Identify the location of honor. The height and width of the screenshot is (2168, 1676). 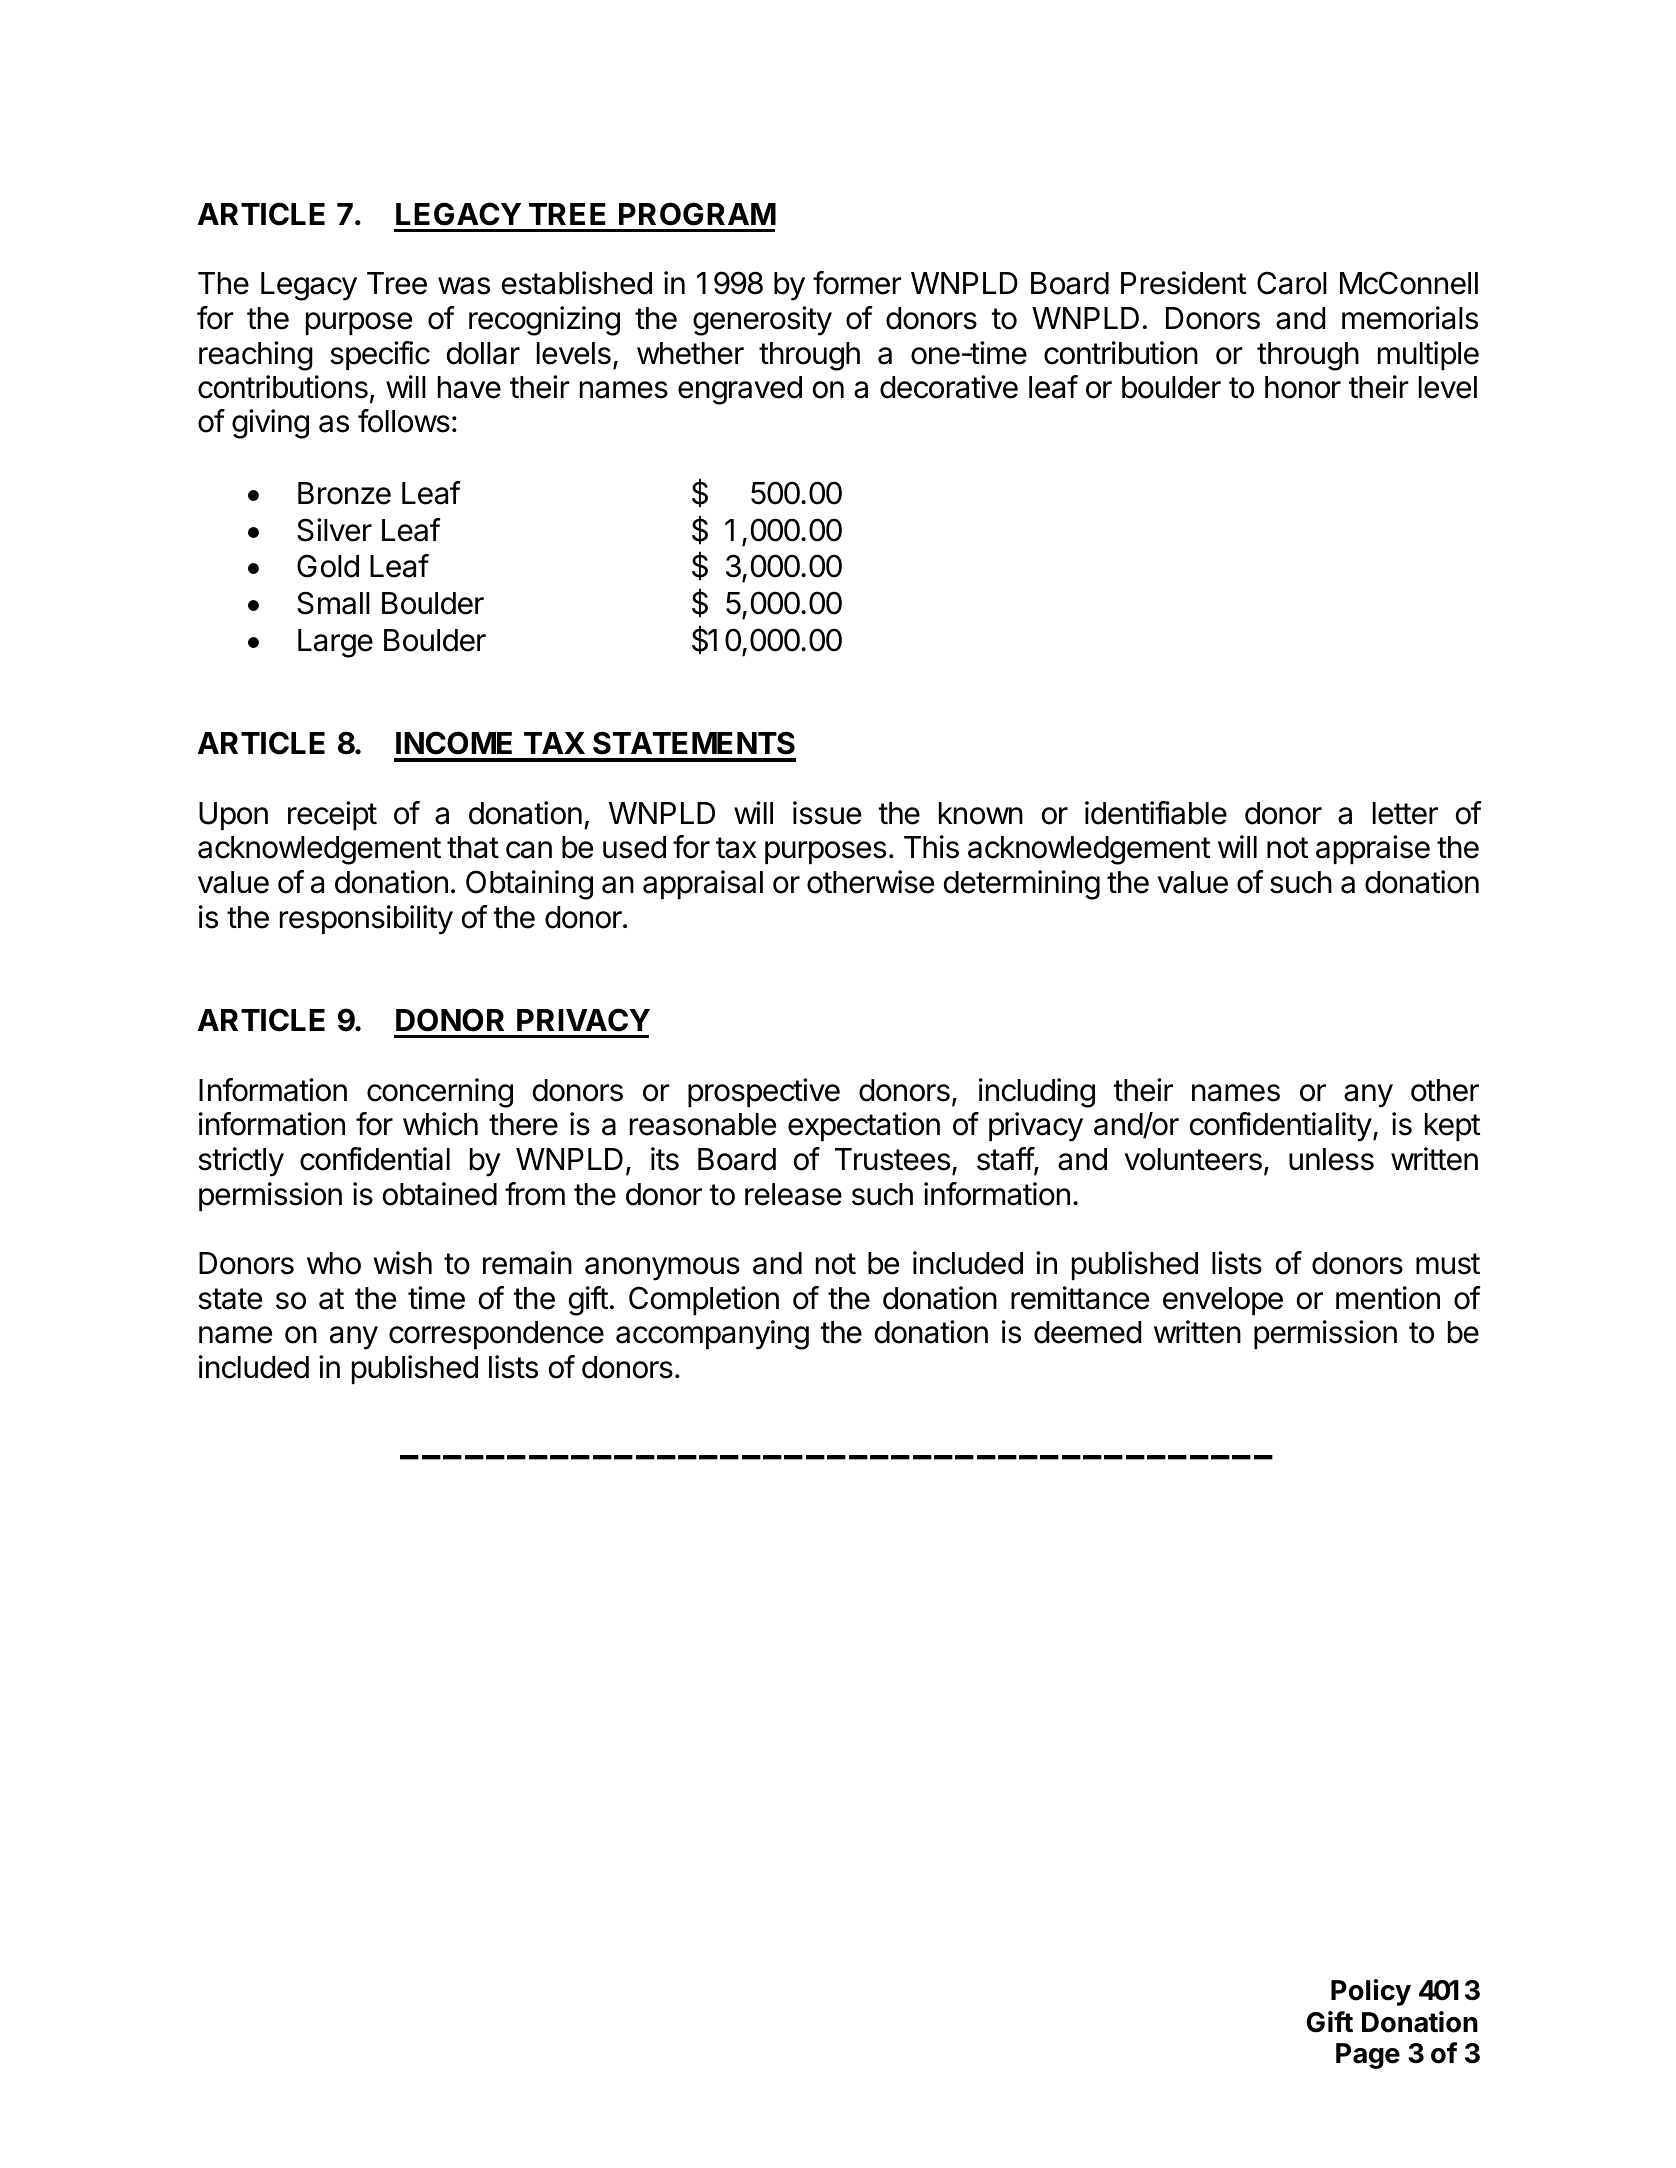
(1303, 387).
